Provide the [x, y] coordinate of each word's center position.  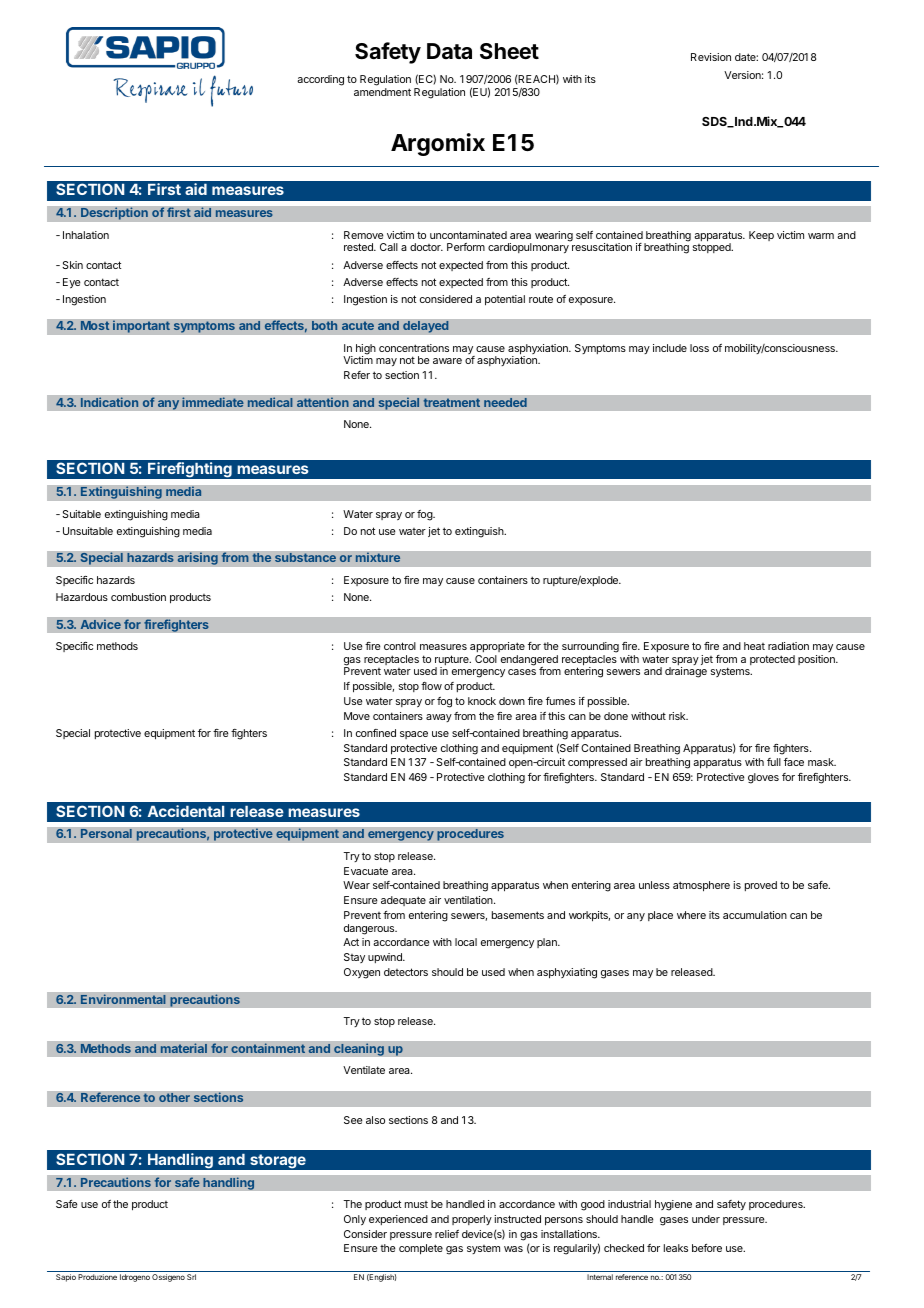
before [707, 1248]
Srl [191, 1277]
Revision [711, 57]
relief [447, 1234]
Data [449, 51]
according [320, 80]
